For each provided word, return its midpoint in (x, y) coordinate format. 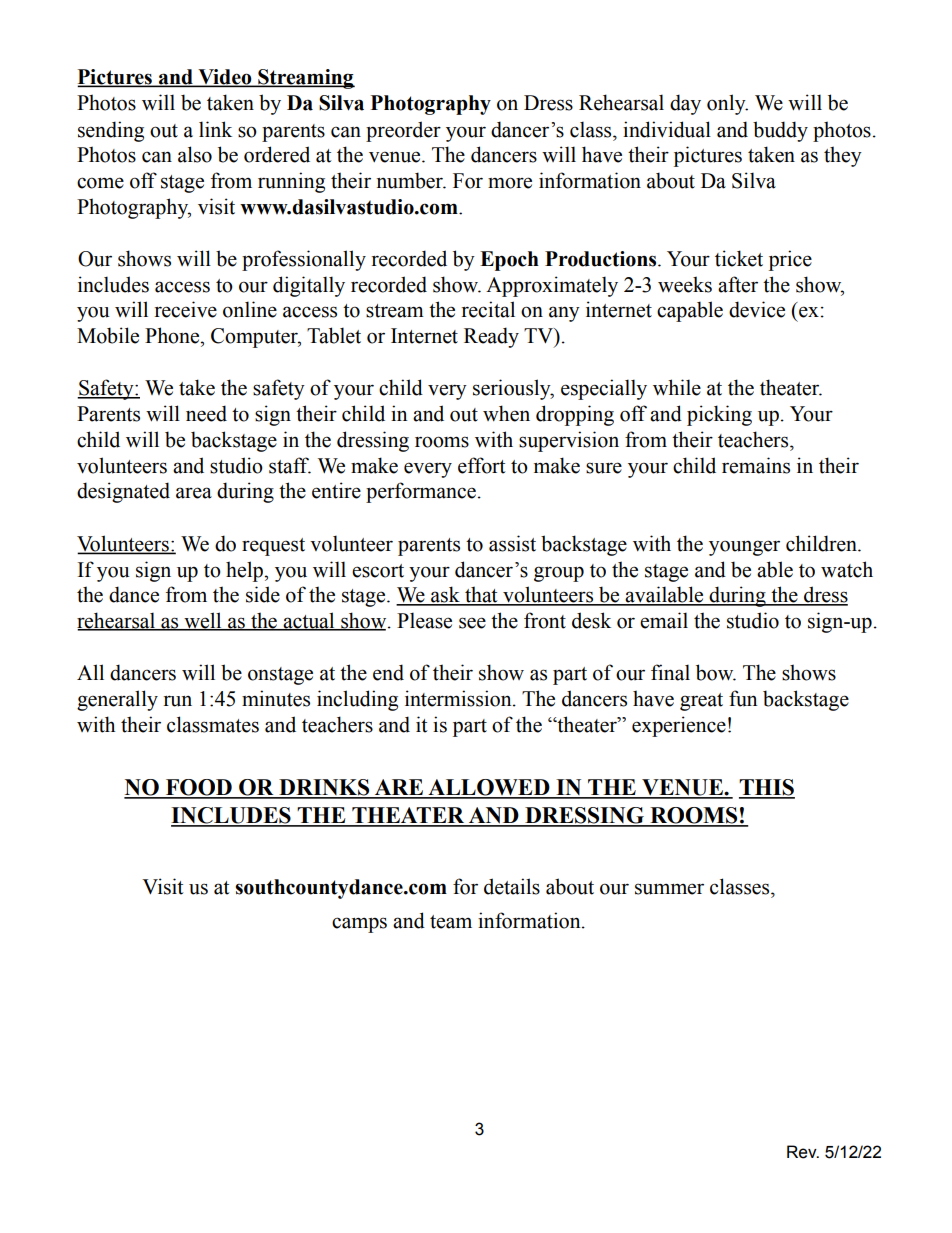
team (451, 922)
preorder (403, 131)
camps (359, 925)
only (727, 104)
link (215, 129)
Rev (803, 1152)
